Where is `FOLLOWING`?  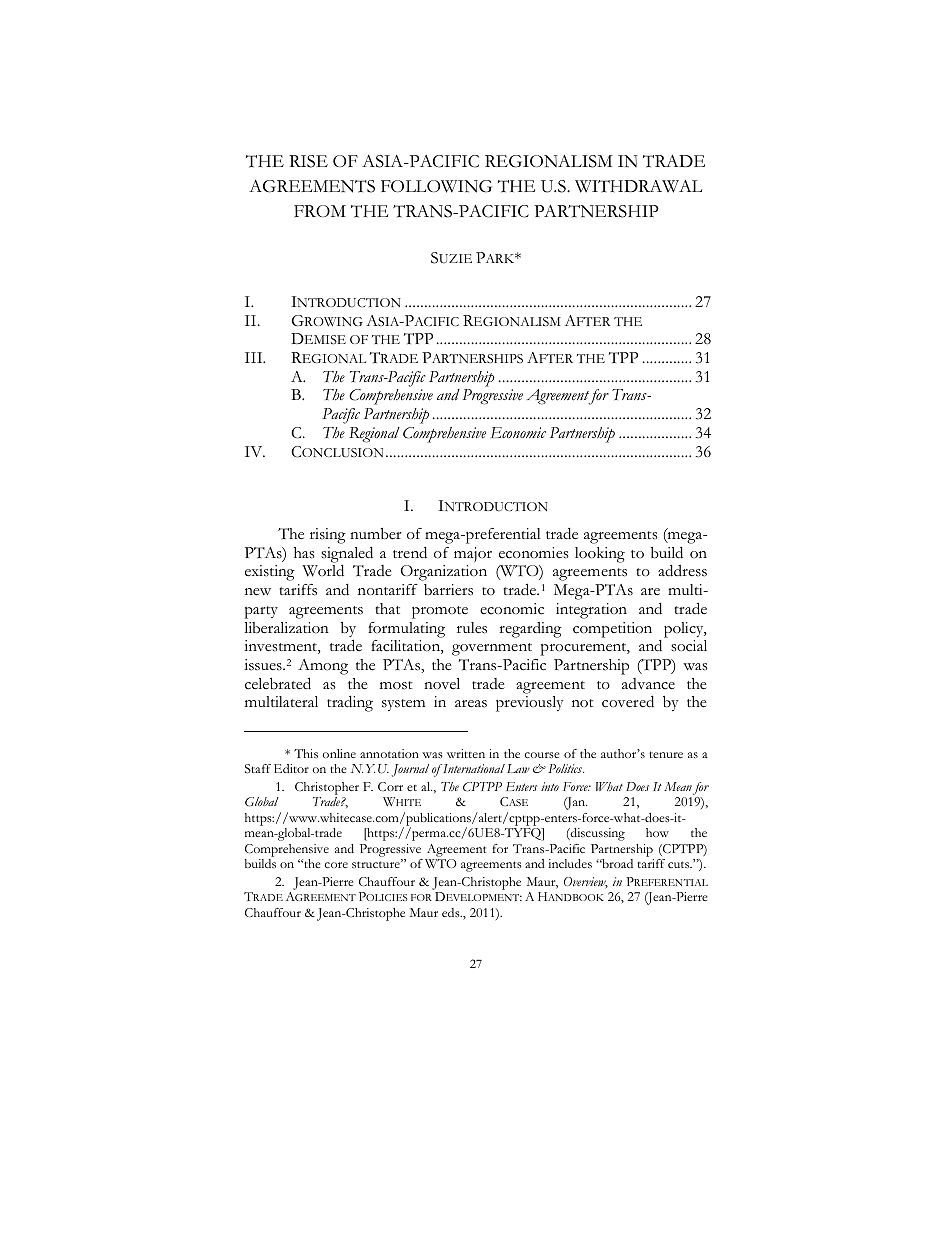 FOLLOWING is located at coordinates (436, 186).
